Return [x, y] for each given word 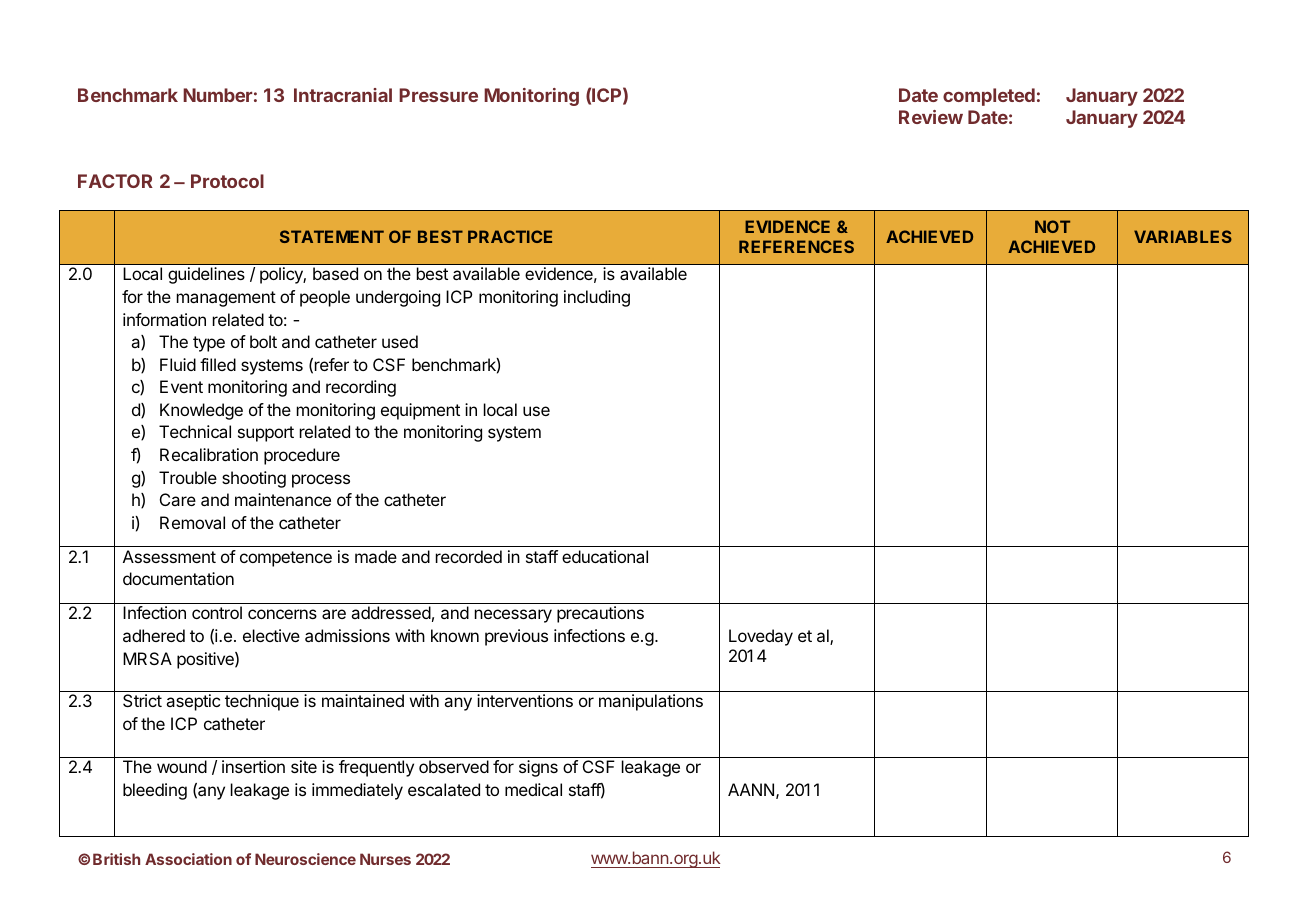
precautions [600, 614]
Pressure [438, 95]
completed [989, 97]
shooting [254, 479]
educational [605, 556]
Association [188, 859]
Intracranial [343, 95]
